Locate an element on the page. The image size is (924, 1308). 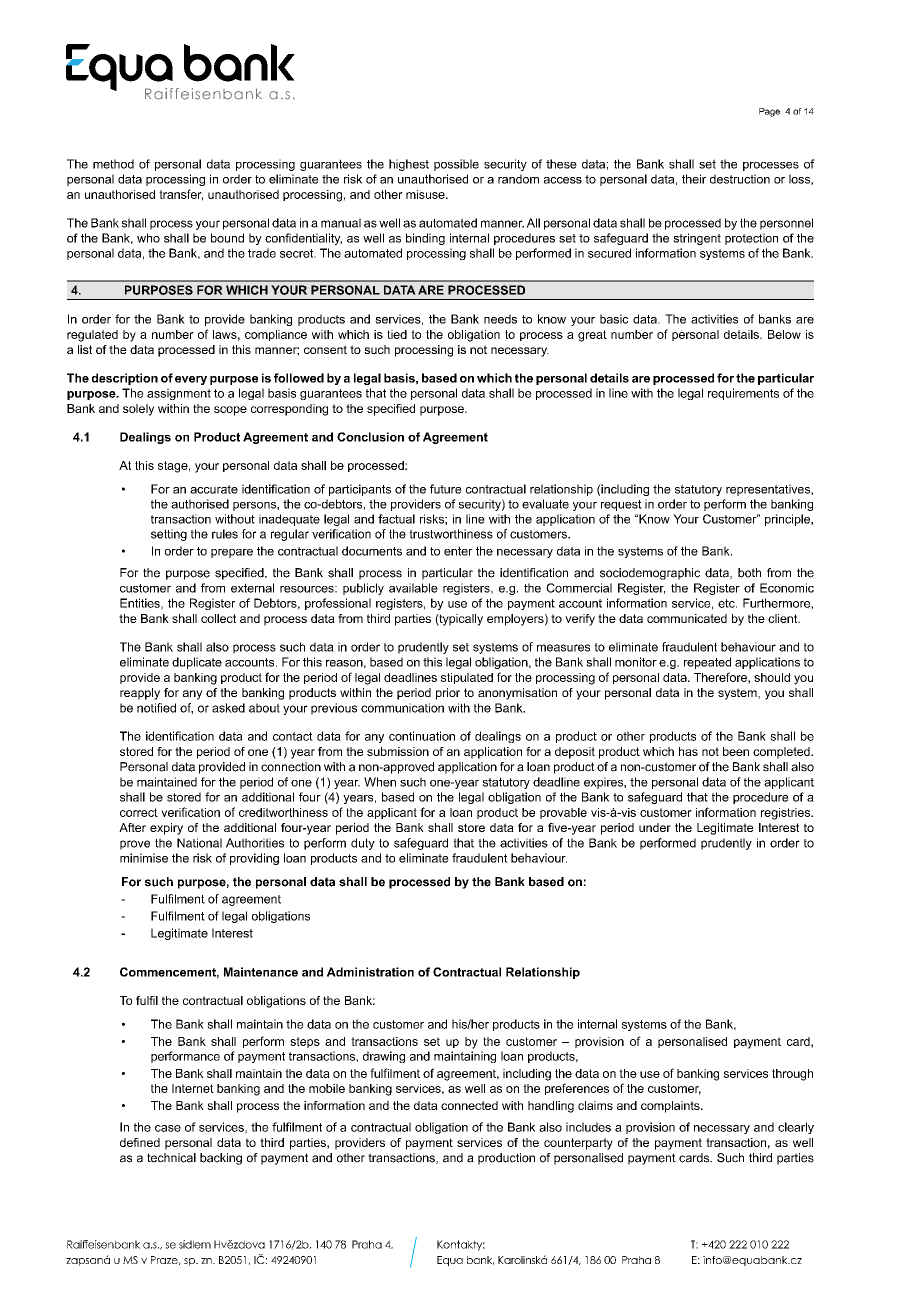
accurate is located at coordinates (214, 489).
